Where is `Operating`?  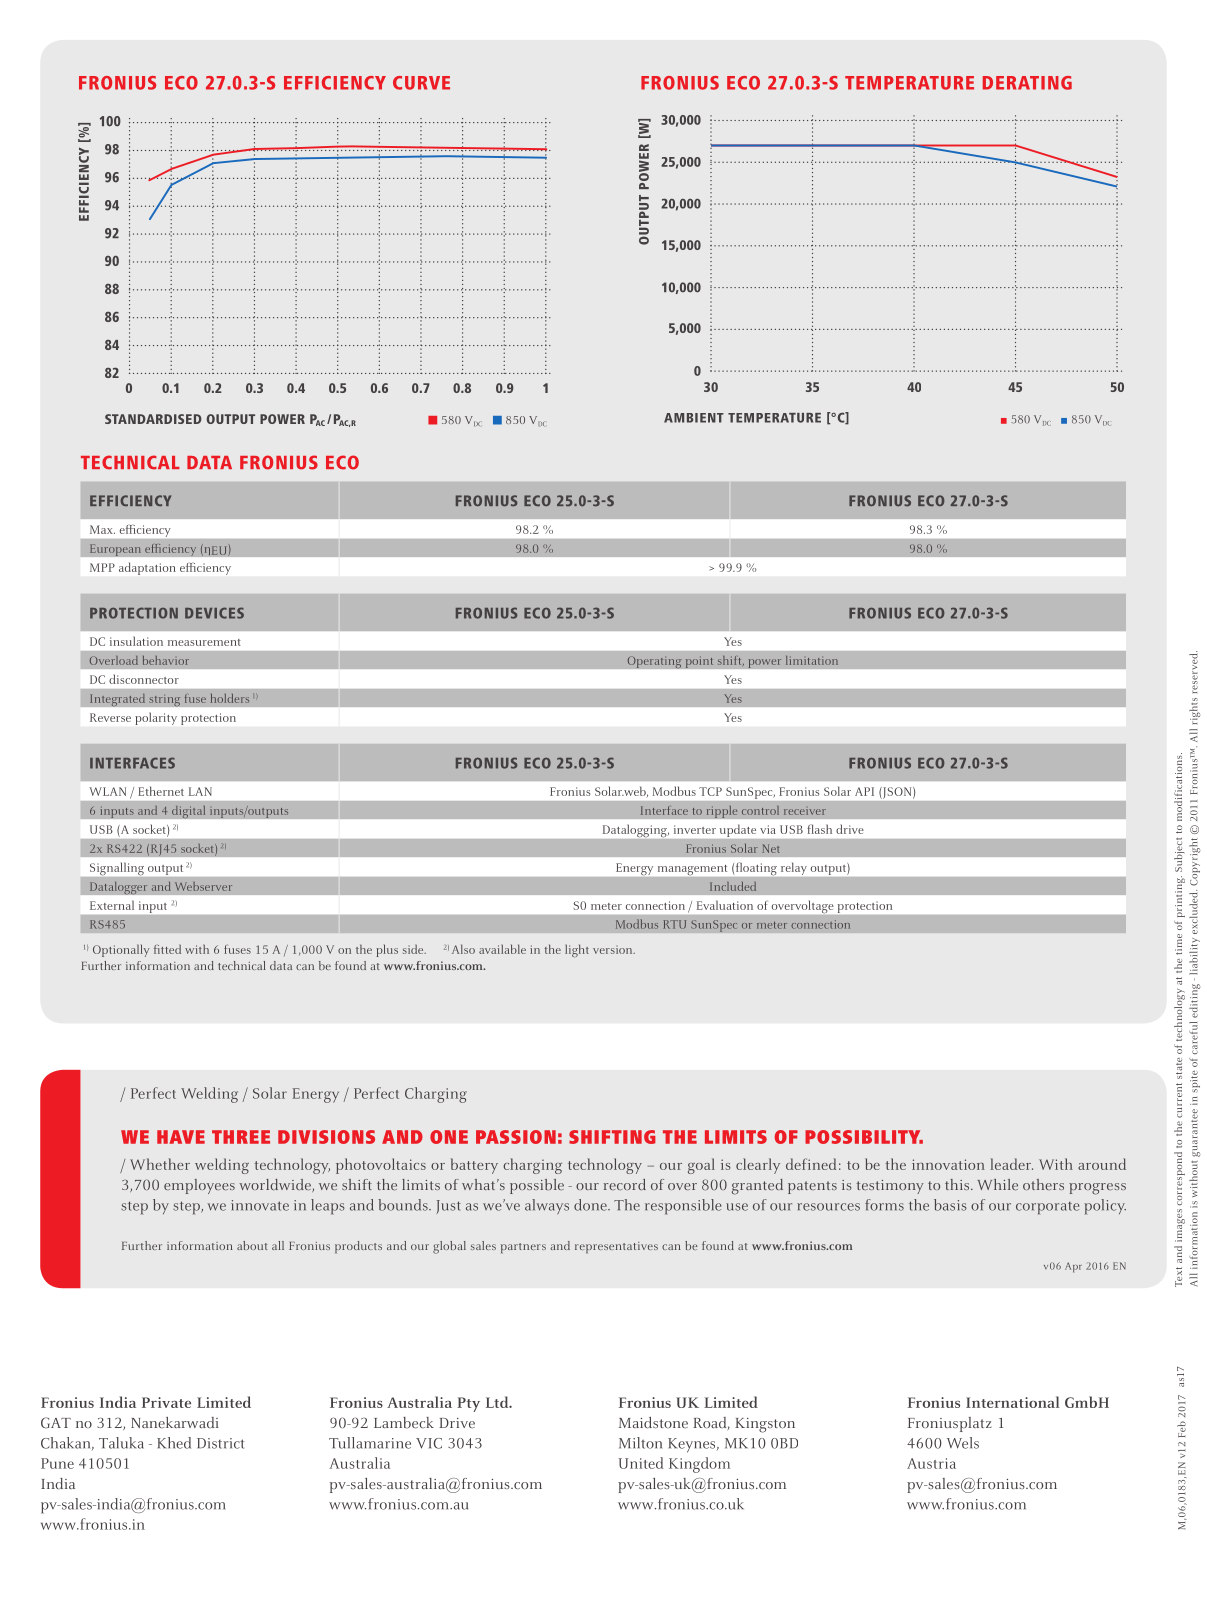 Operating is located at coordinates (654, 662).
